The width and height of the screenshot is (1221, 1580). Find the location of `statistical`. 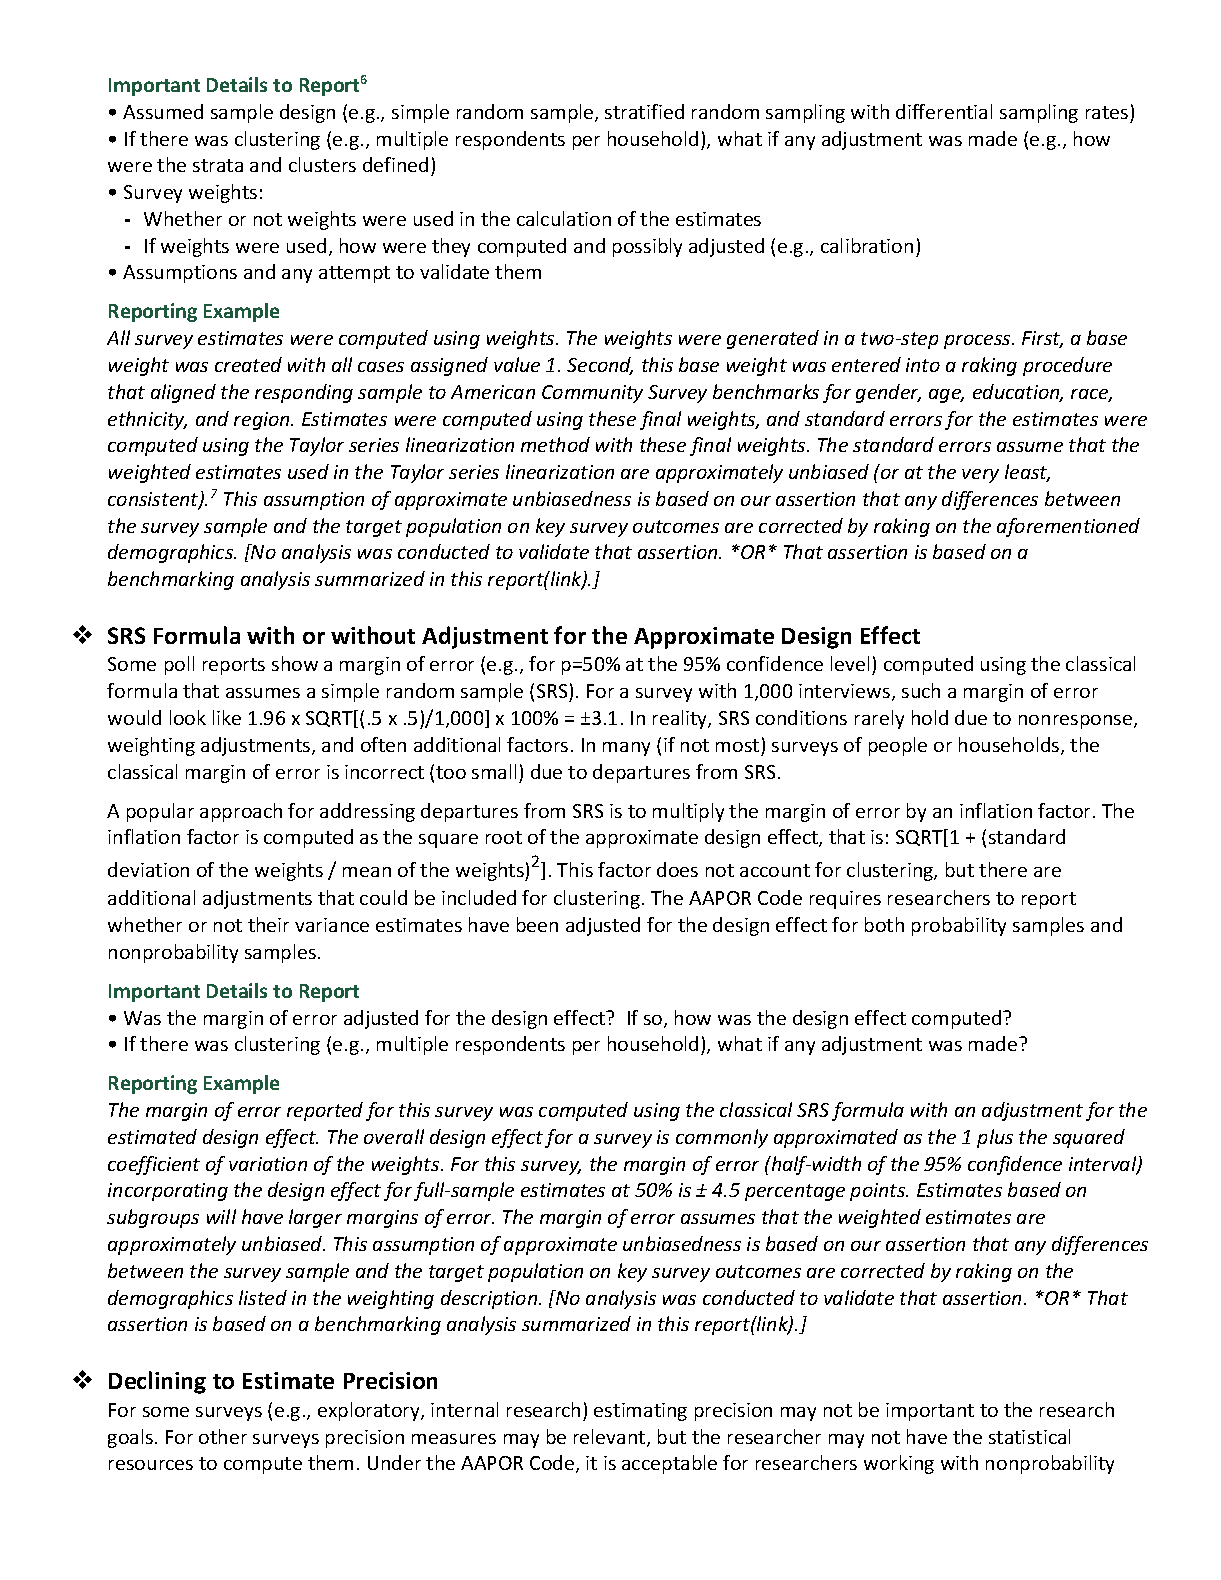

statistical is located at coordinates (1029, 1436).
